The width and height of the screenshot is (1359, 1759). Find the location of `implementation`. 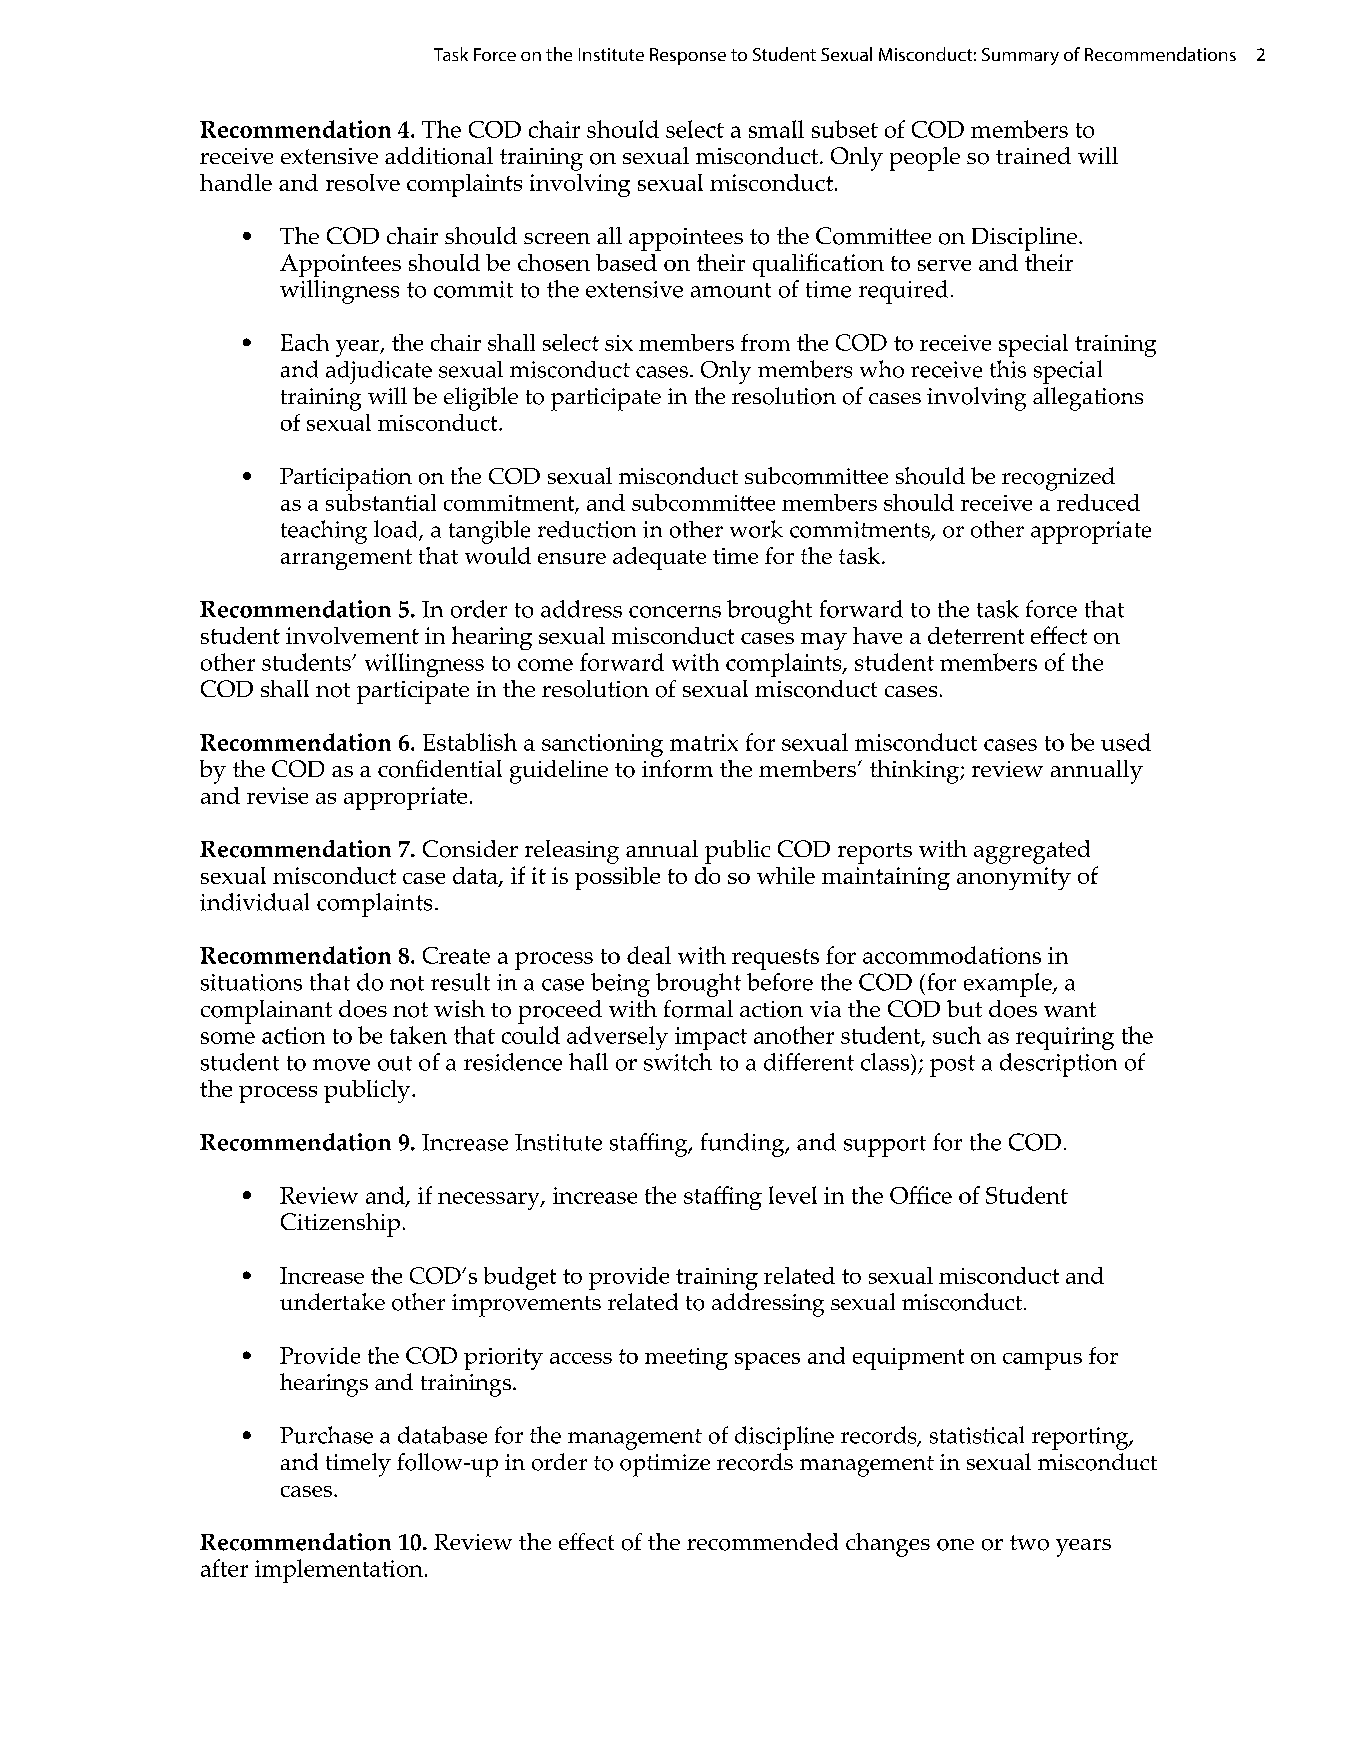

implementation is located at coordinates (339, 1571).
